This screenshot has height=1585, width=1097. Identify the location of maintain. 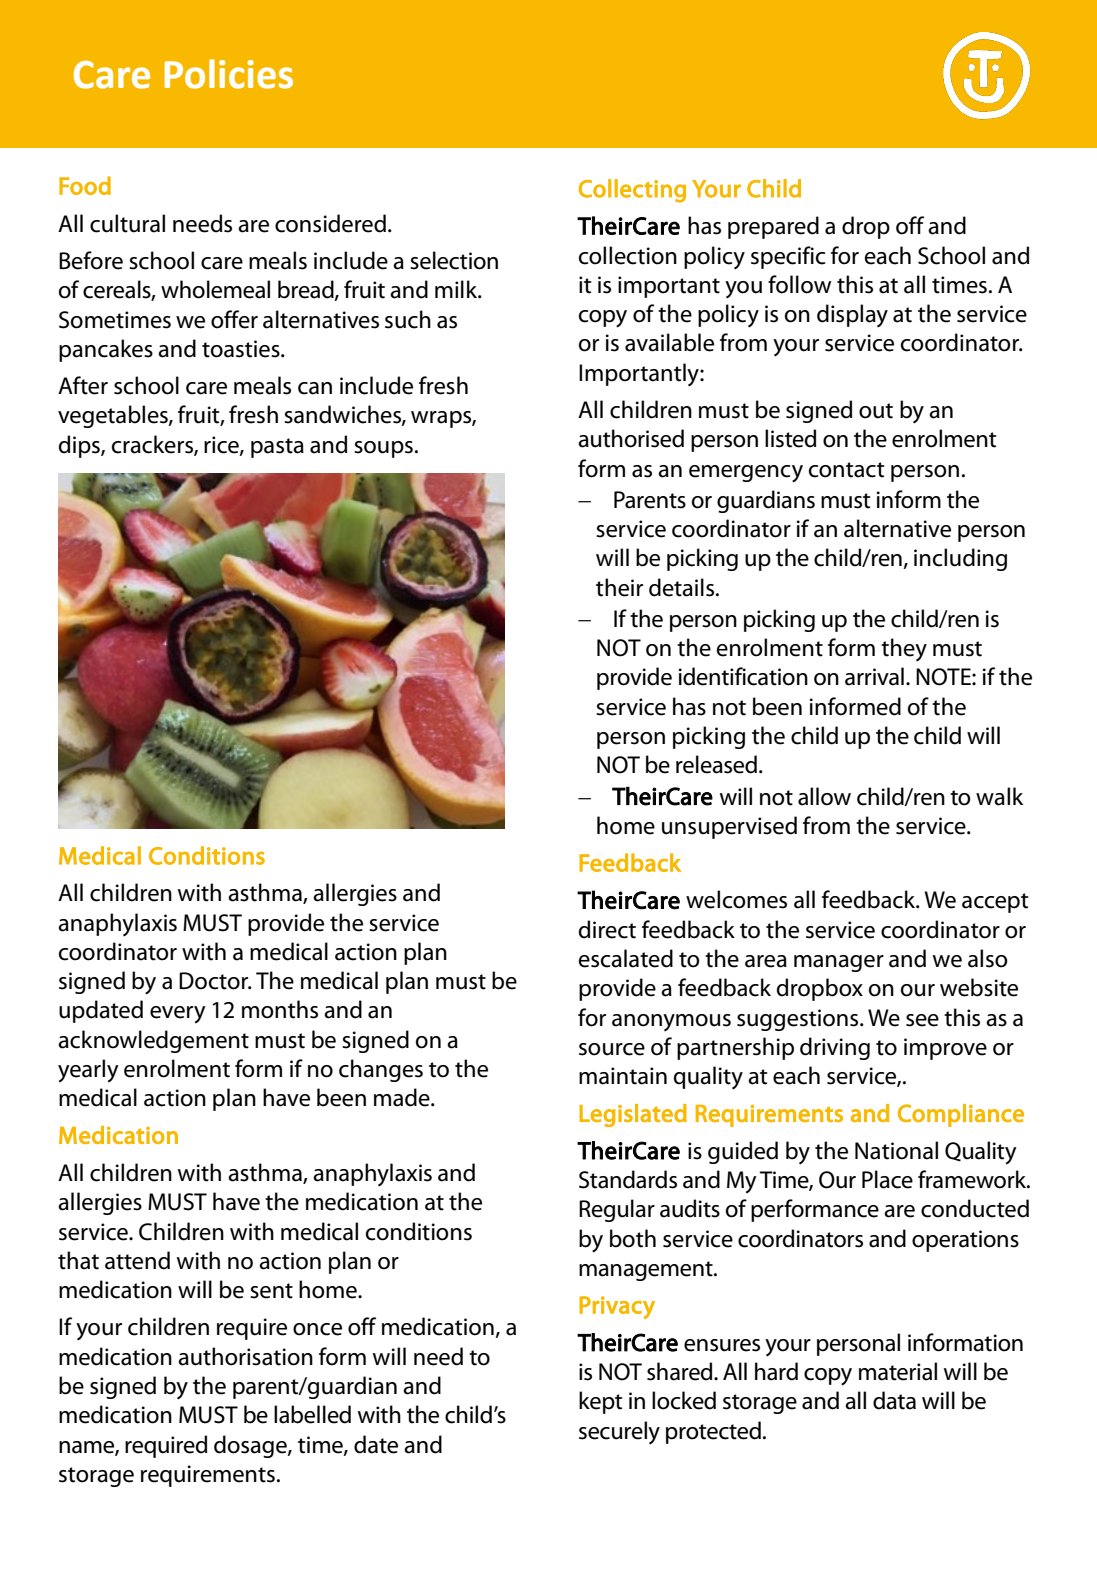
(623, 1076).
